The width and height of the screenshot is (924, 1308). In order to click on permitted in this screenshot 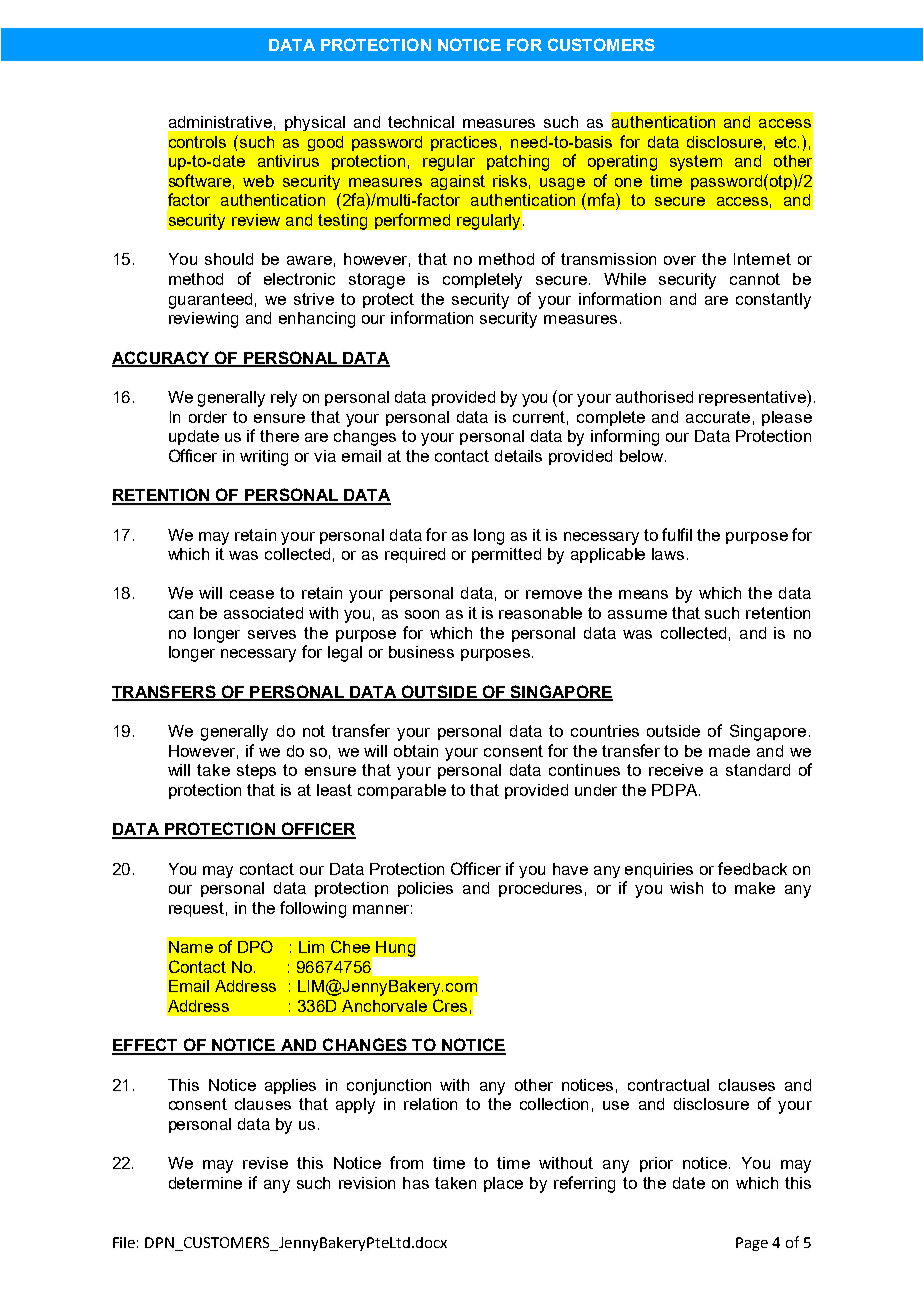, I will do `click(506, 555)`.
